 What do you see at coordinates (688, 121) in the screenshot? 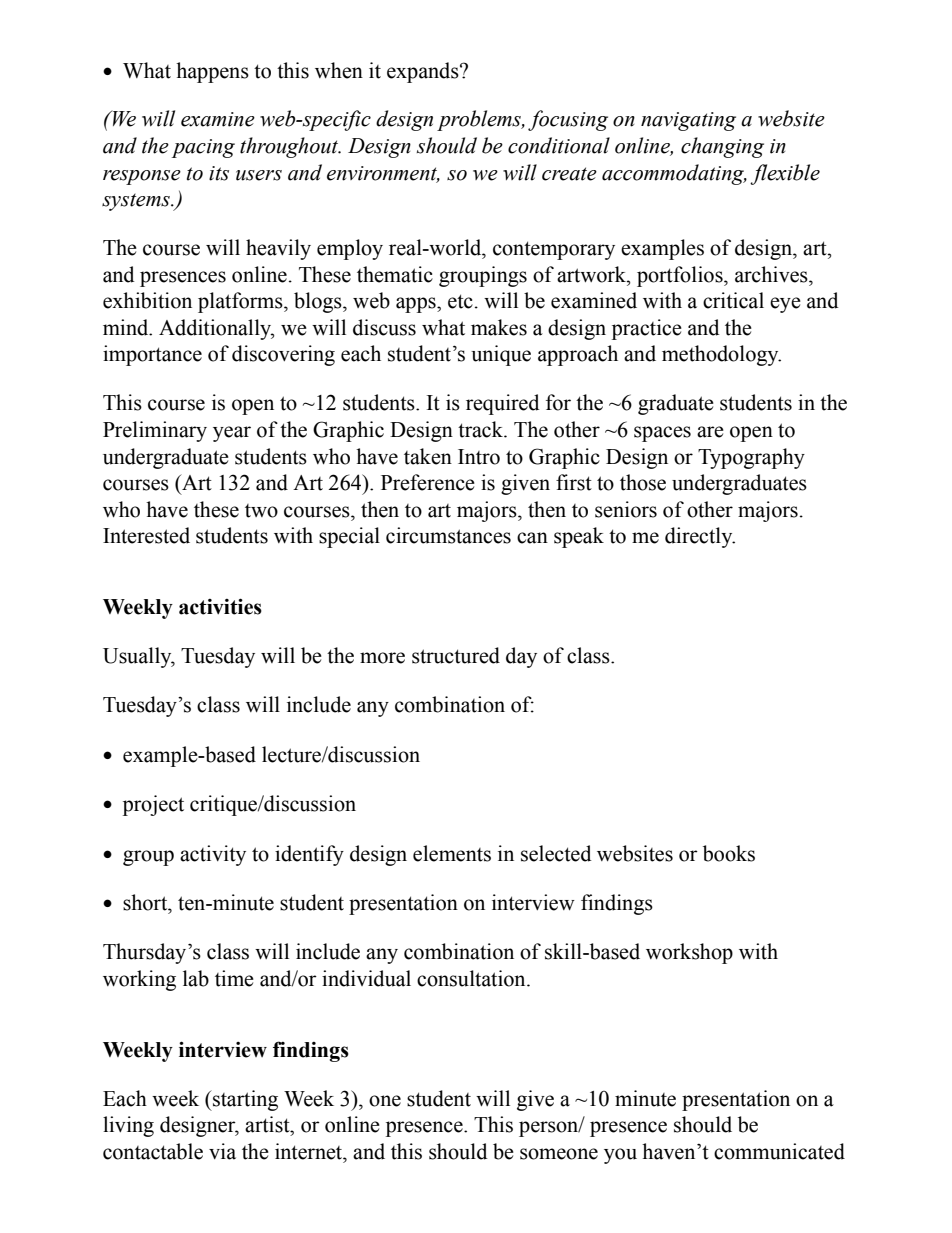
I see `navigating` at bounding box center [688, 121].
